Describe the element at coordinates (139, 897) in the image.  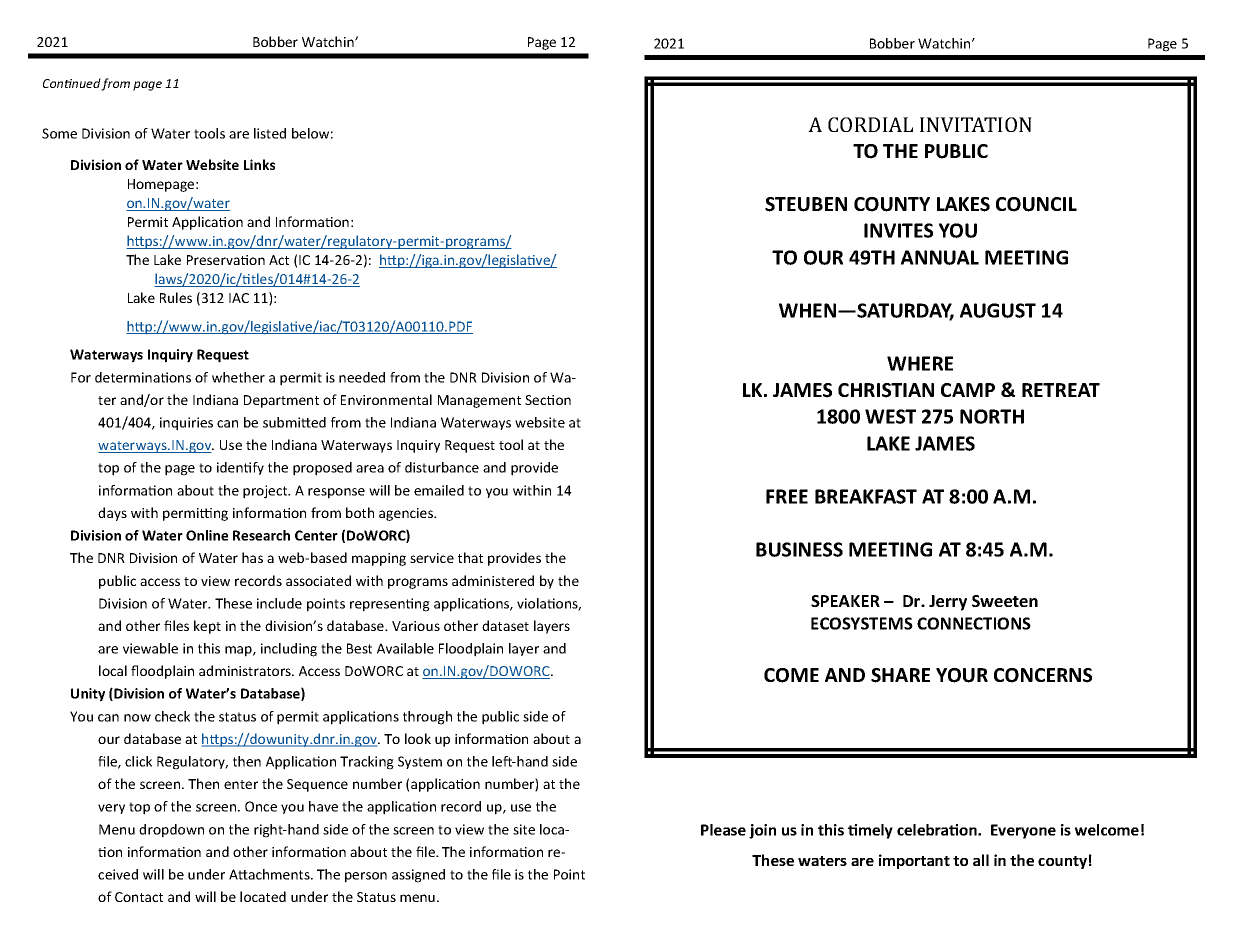
I see `Contact` at that location.
